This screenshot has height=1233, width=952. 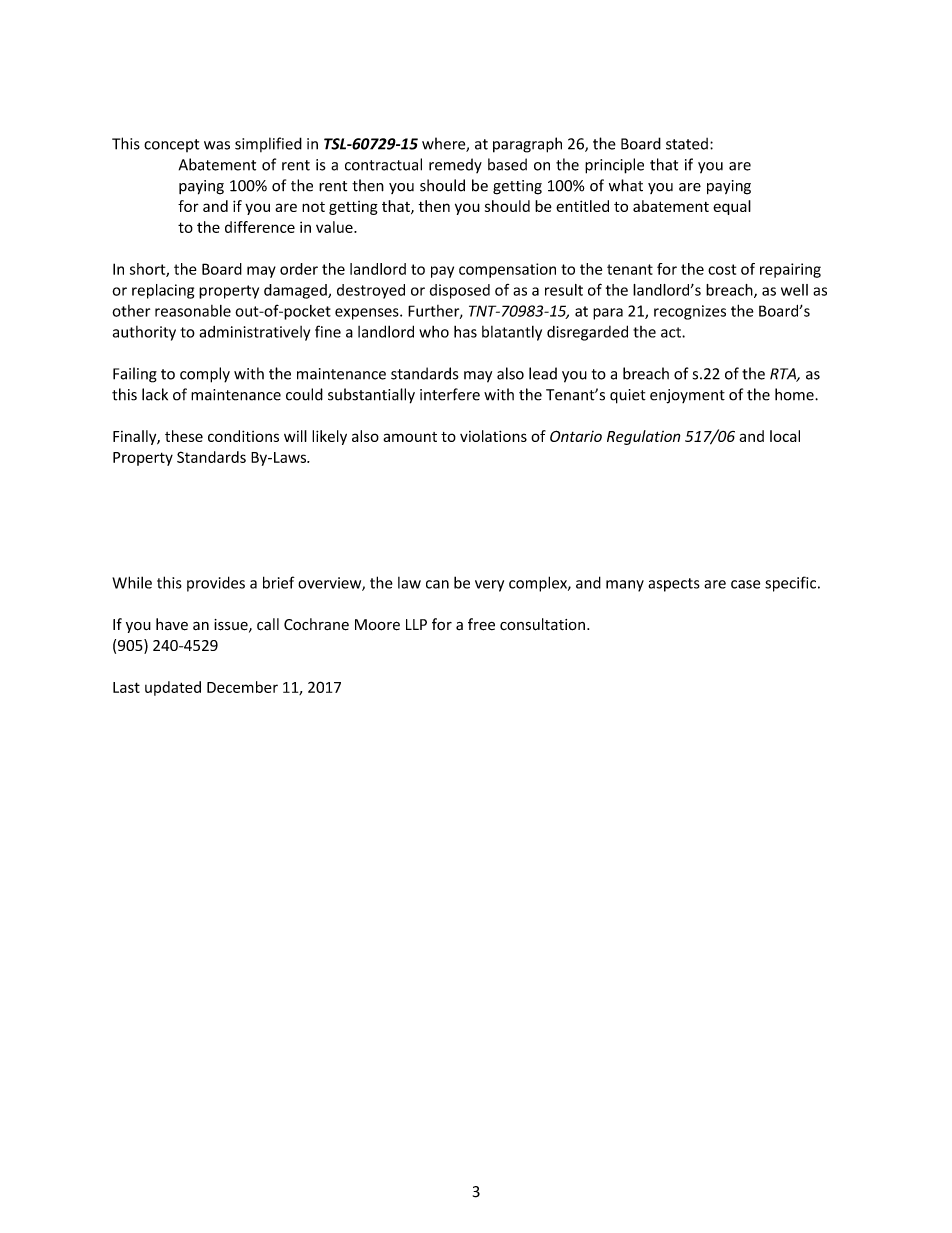 What do you see at coordinates (163, 291) in the screenshot?
I see `replacing` at bounding box center [163, 291].
